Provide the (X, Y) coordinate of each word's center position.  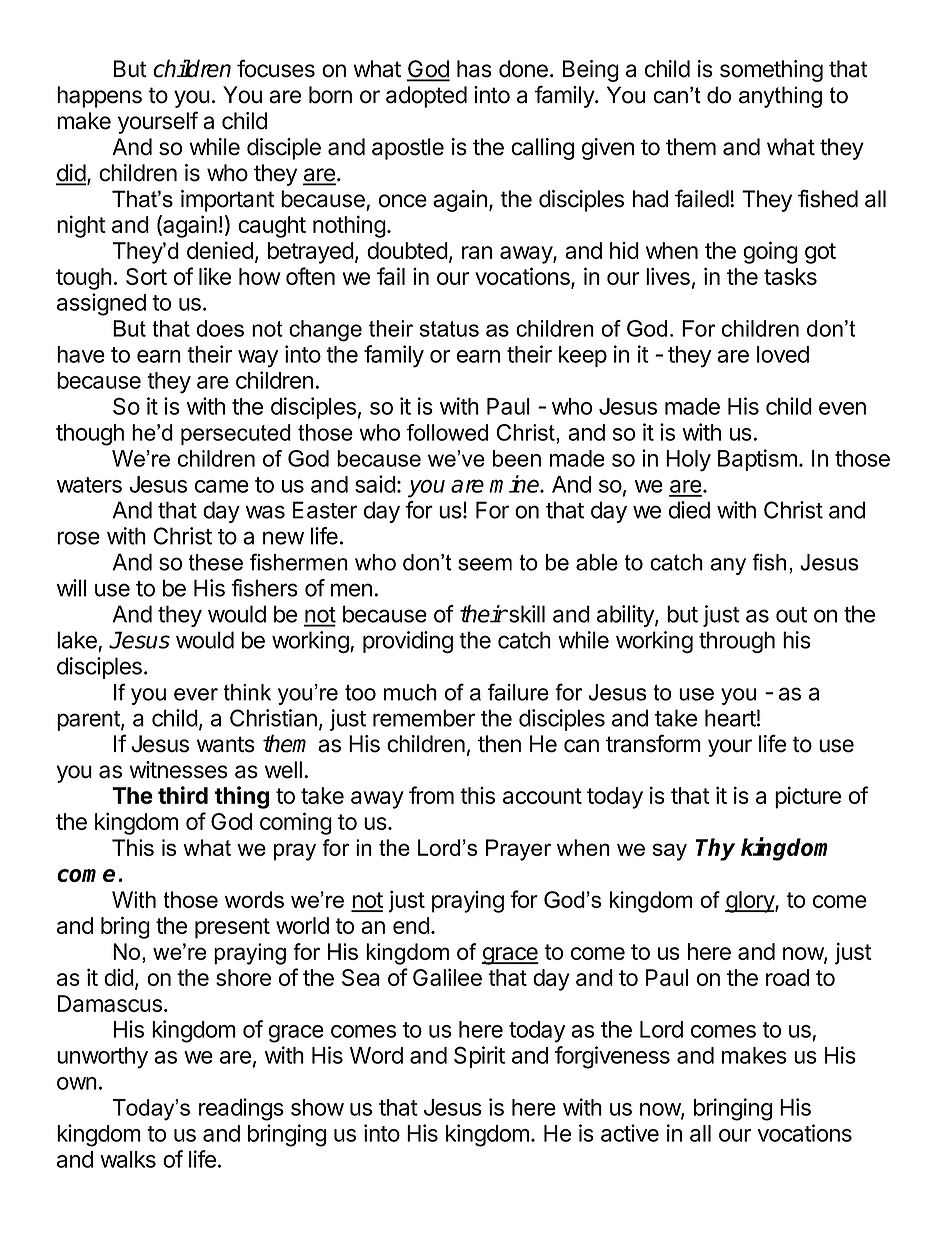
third (183, 795)
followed (447, 432)
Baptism (757, 460)
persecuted (236, 434)
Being (591, 71)
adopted (426, 97)
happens (99, 97)
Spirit (479, 1057)
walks (128, 1159)
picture (808, 797)
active (630, 1133)
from (431, 795)
